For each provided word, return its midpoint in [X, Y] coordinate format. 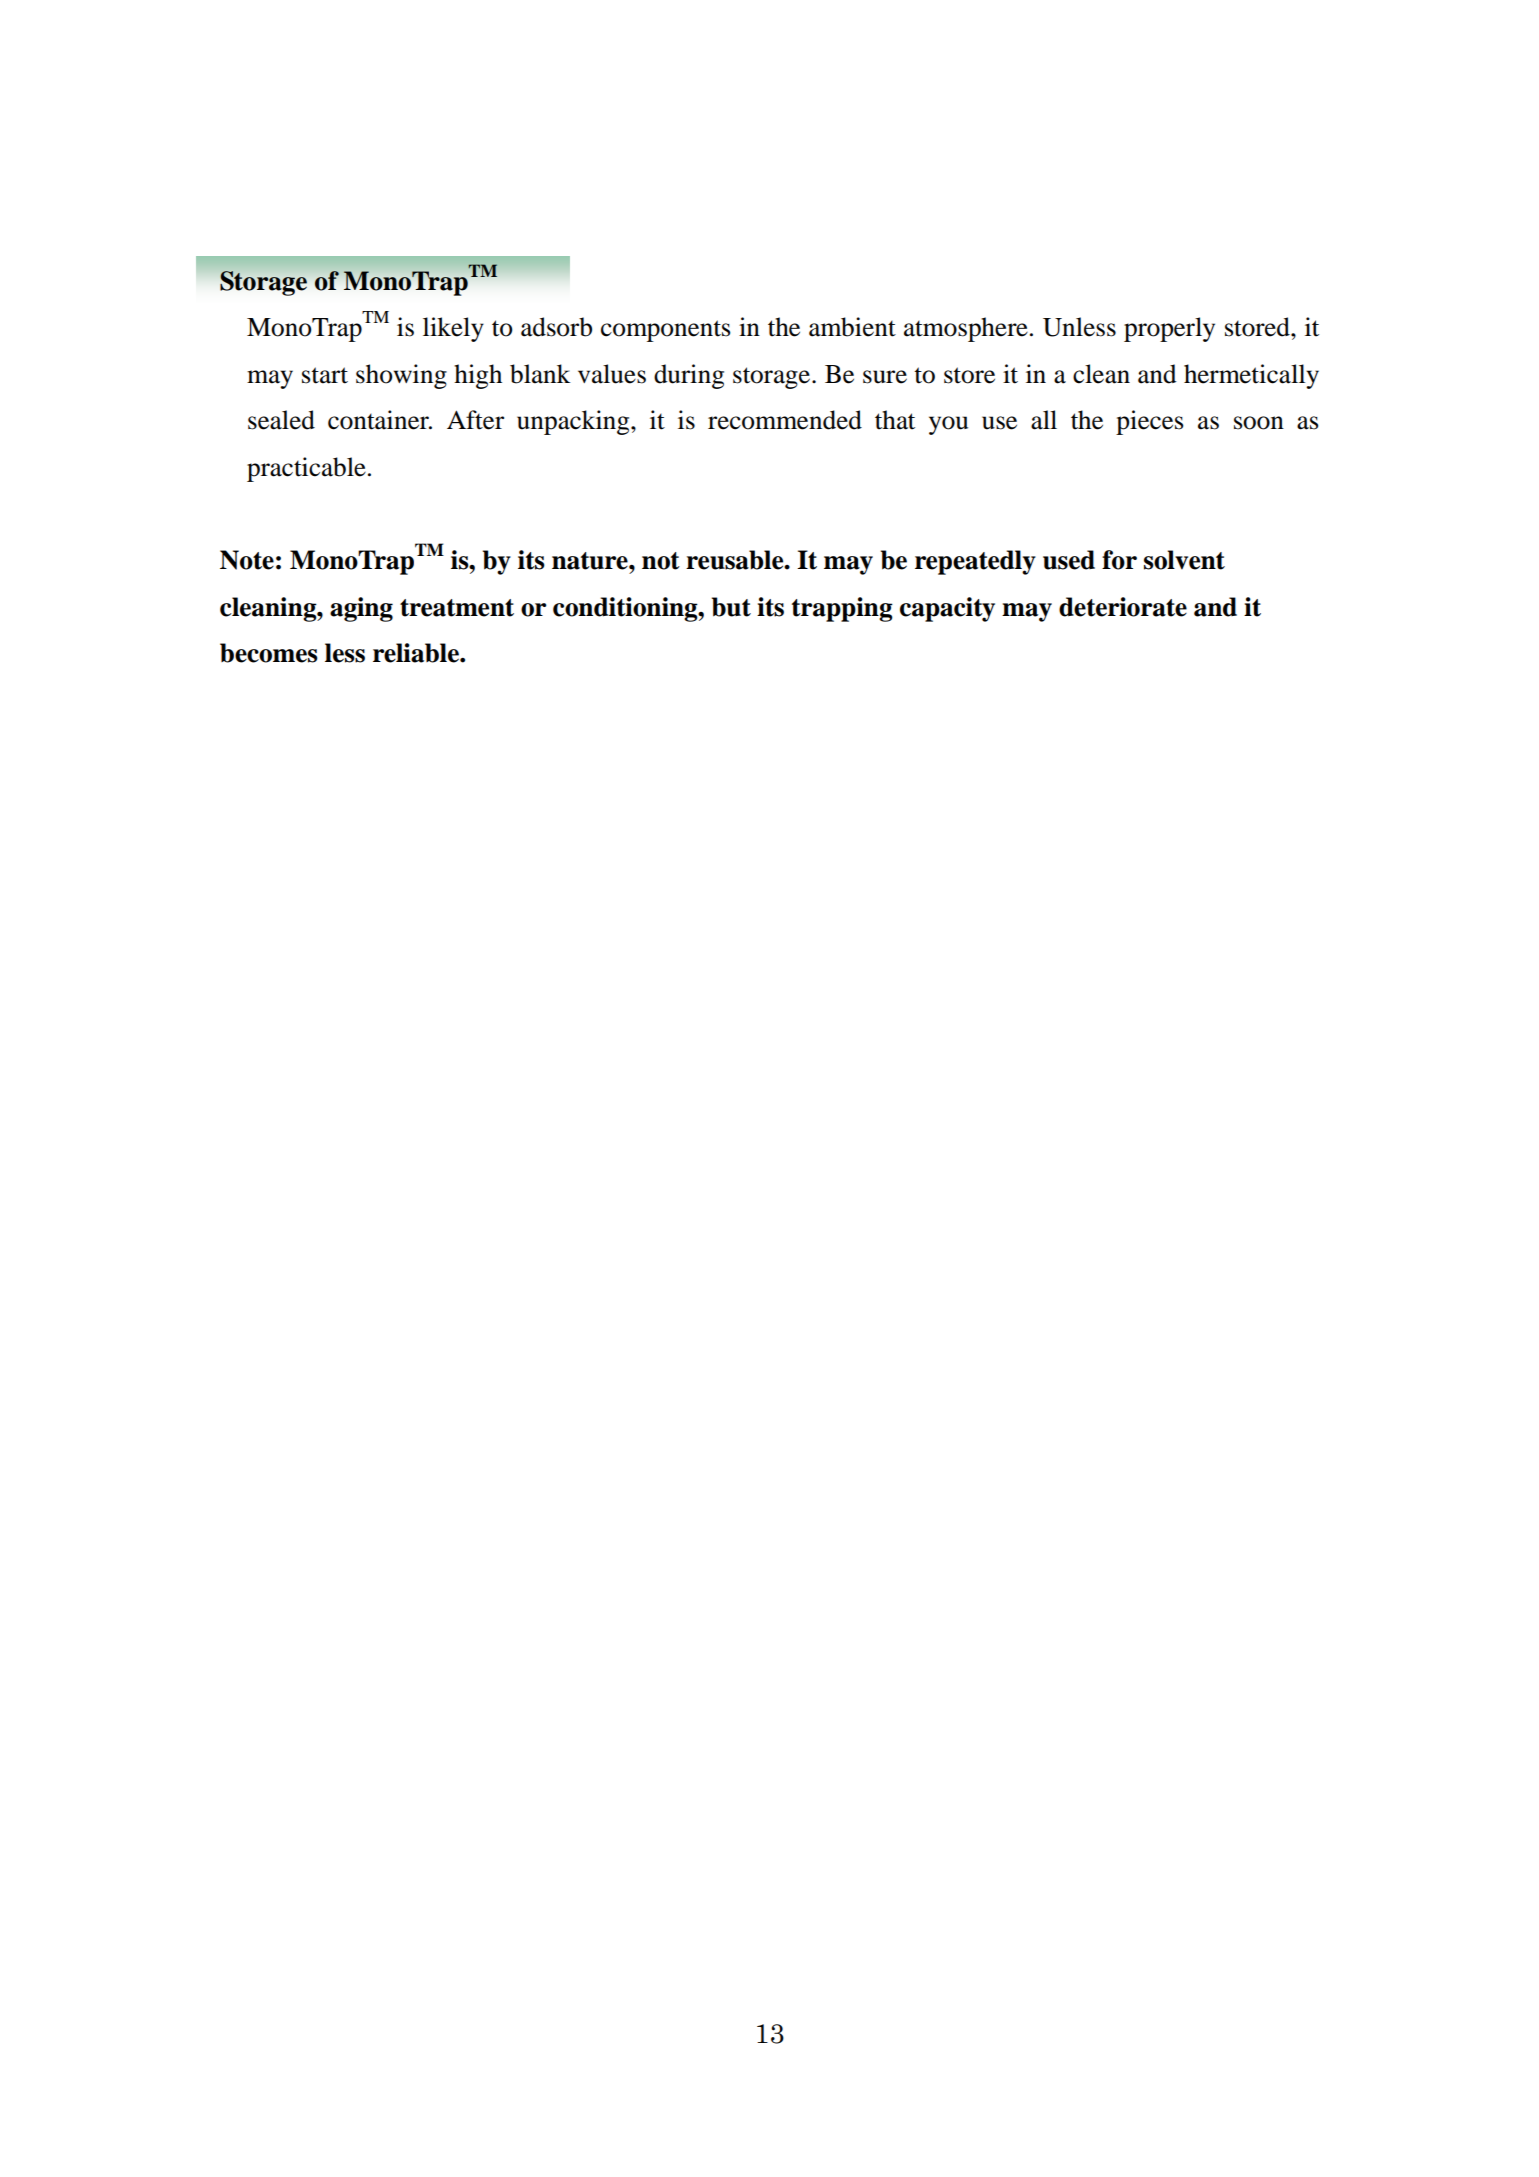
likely [453, 329]
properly [1169, 329]
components [666, 331]
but [731, 607]
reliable [417, 653]
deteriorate [1123, 607]
